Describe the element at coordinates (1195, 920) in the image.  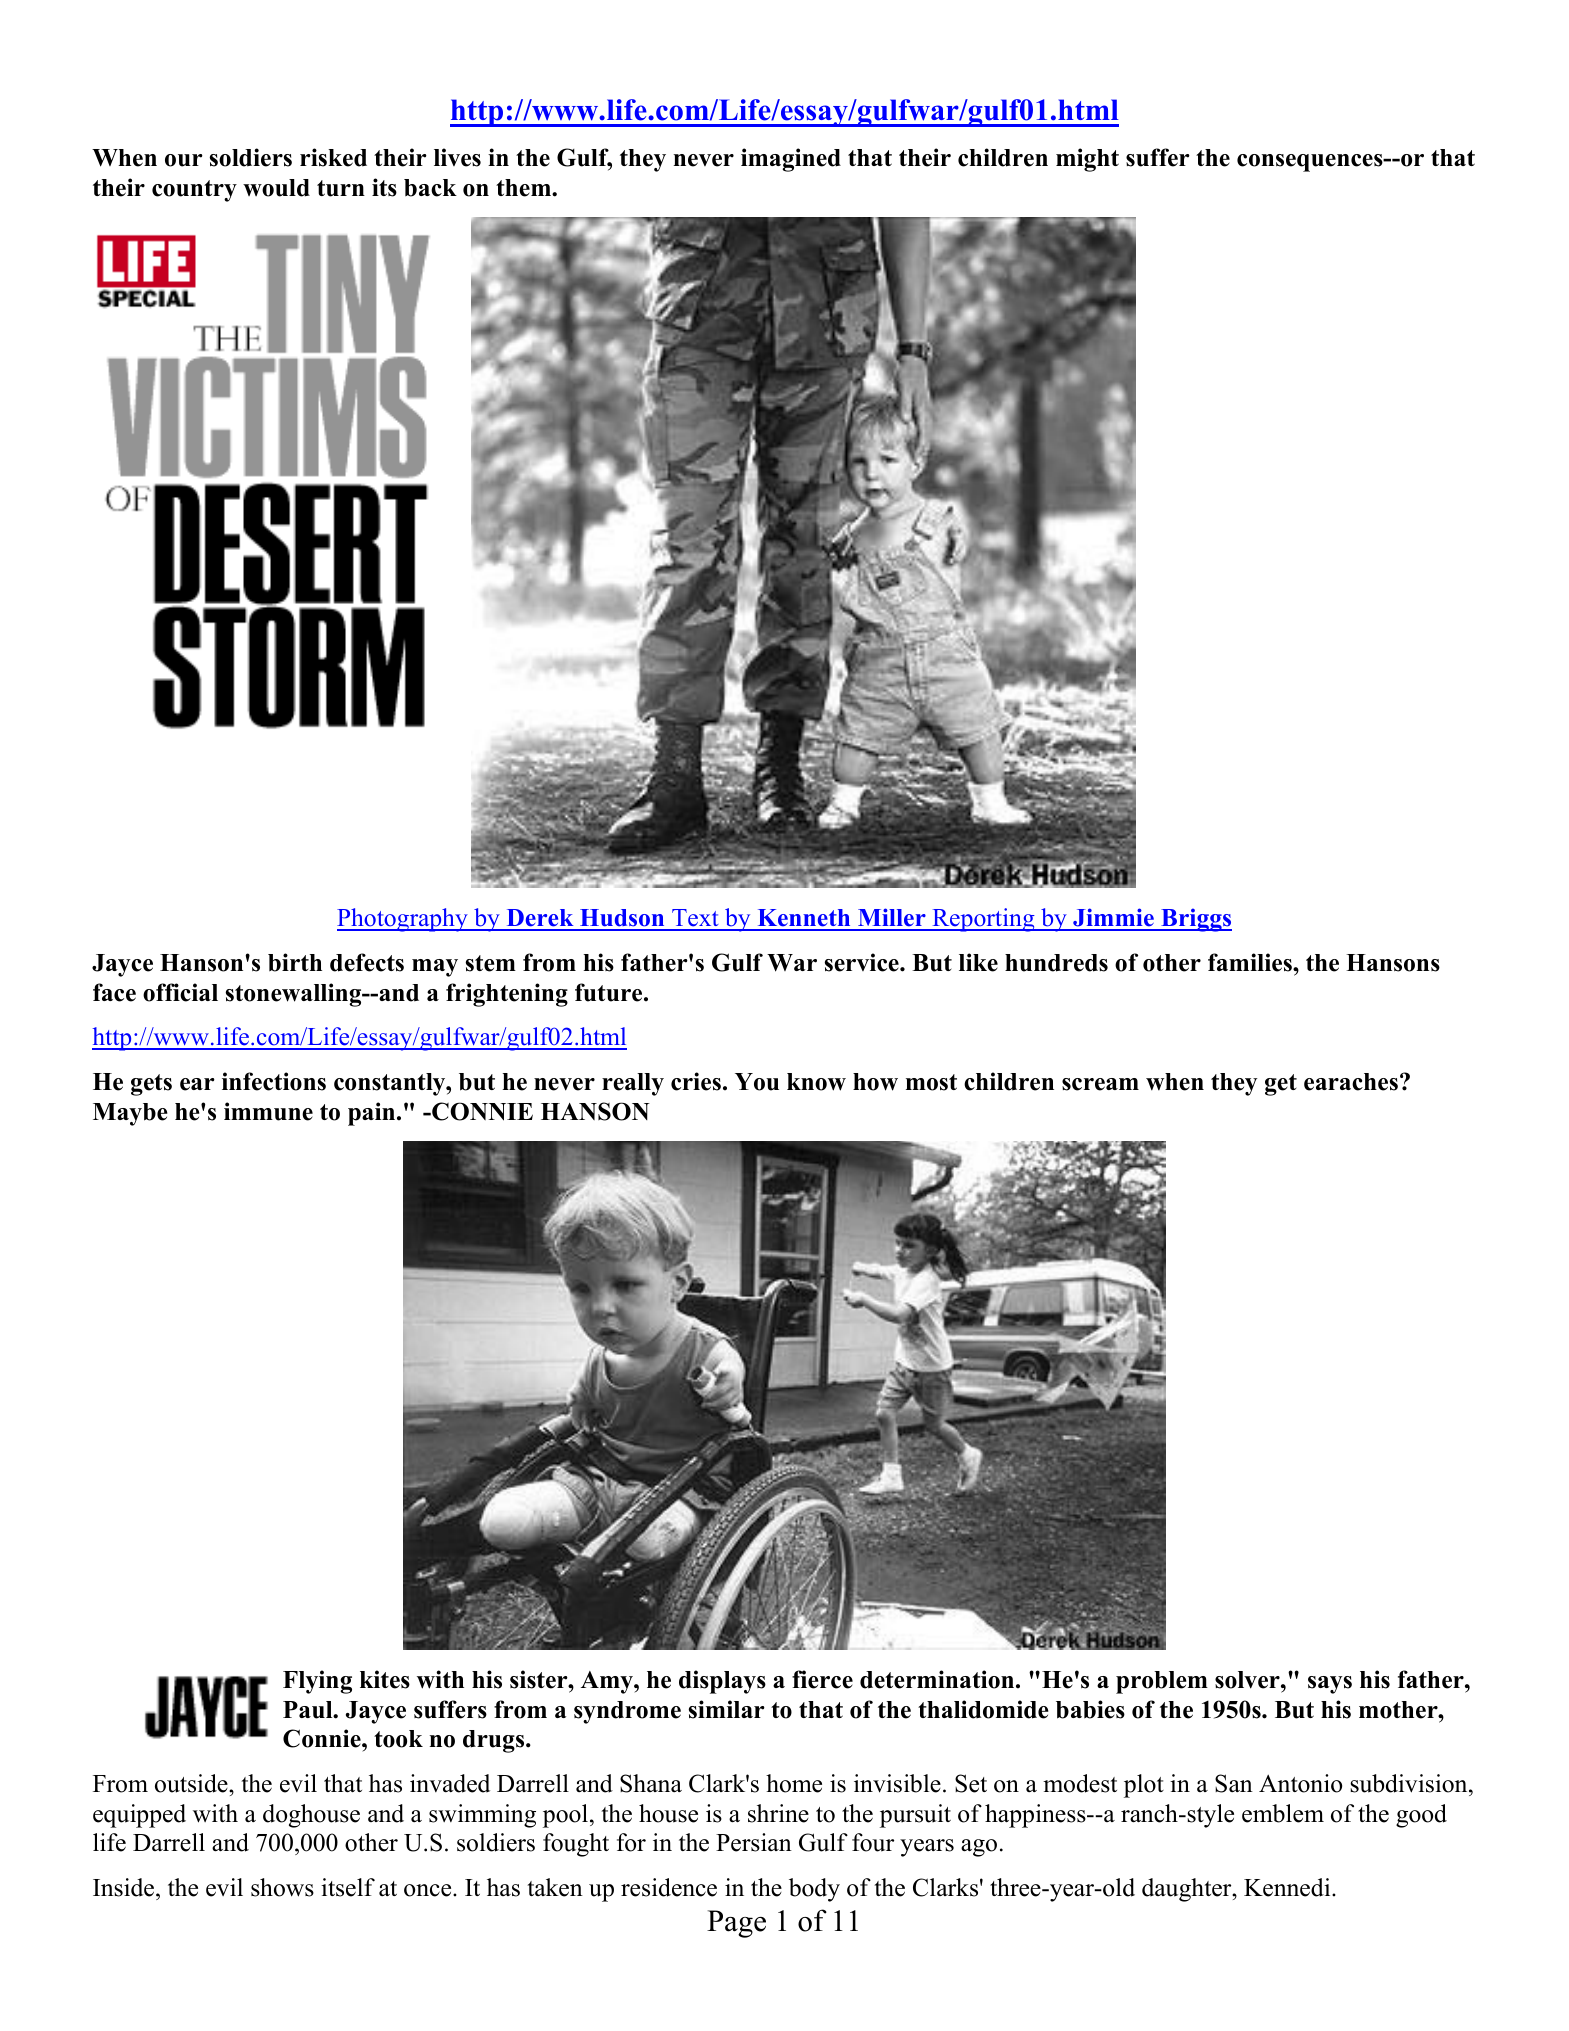
I see `Briggs` at that location.
